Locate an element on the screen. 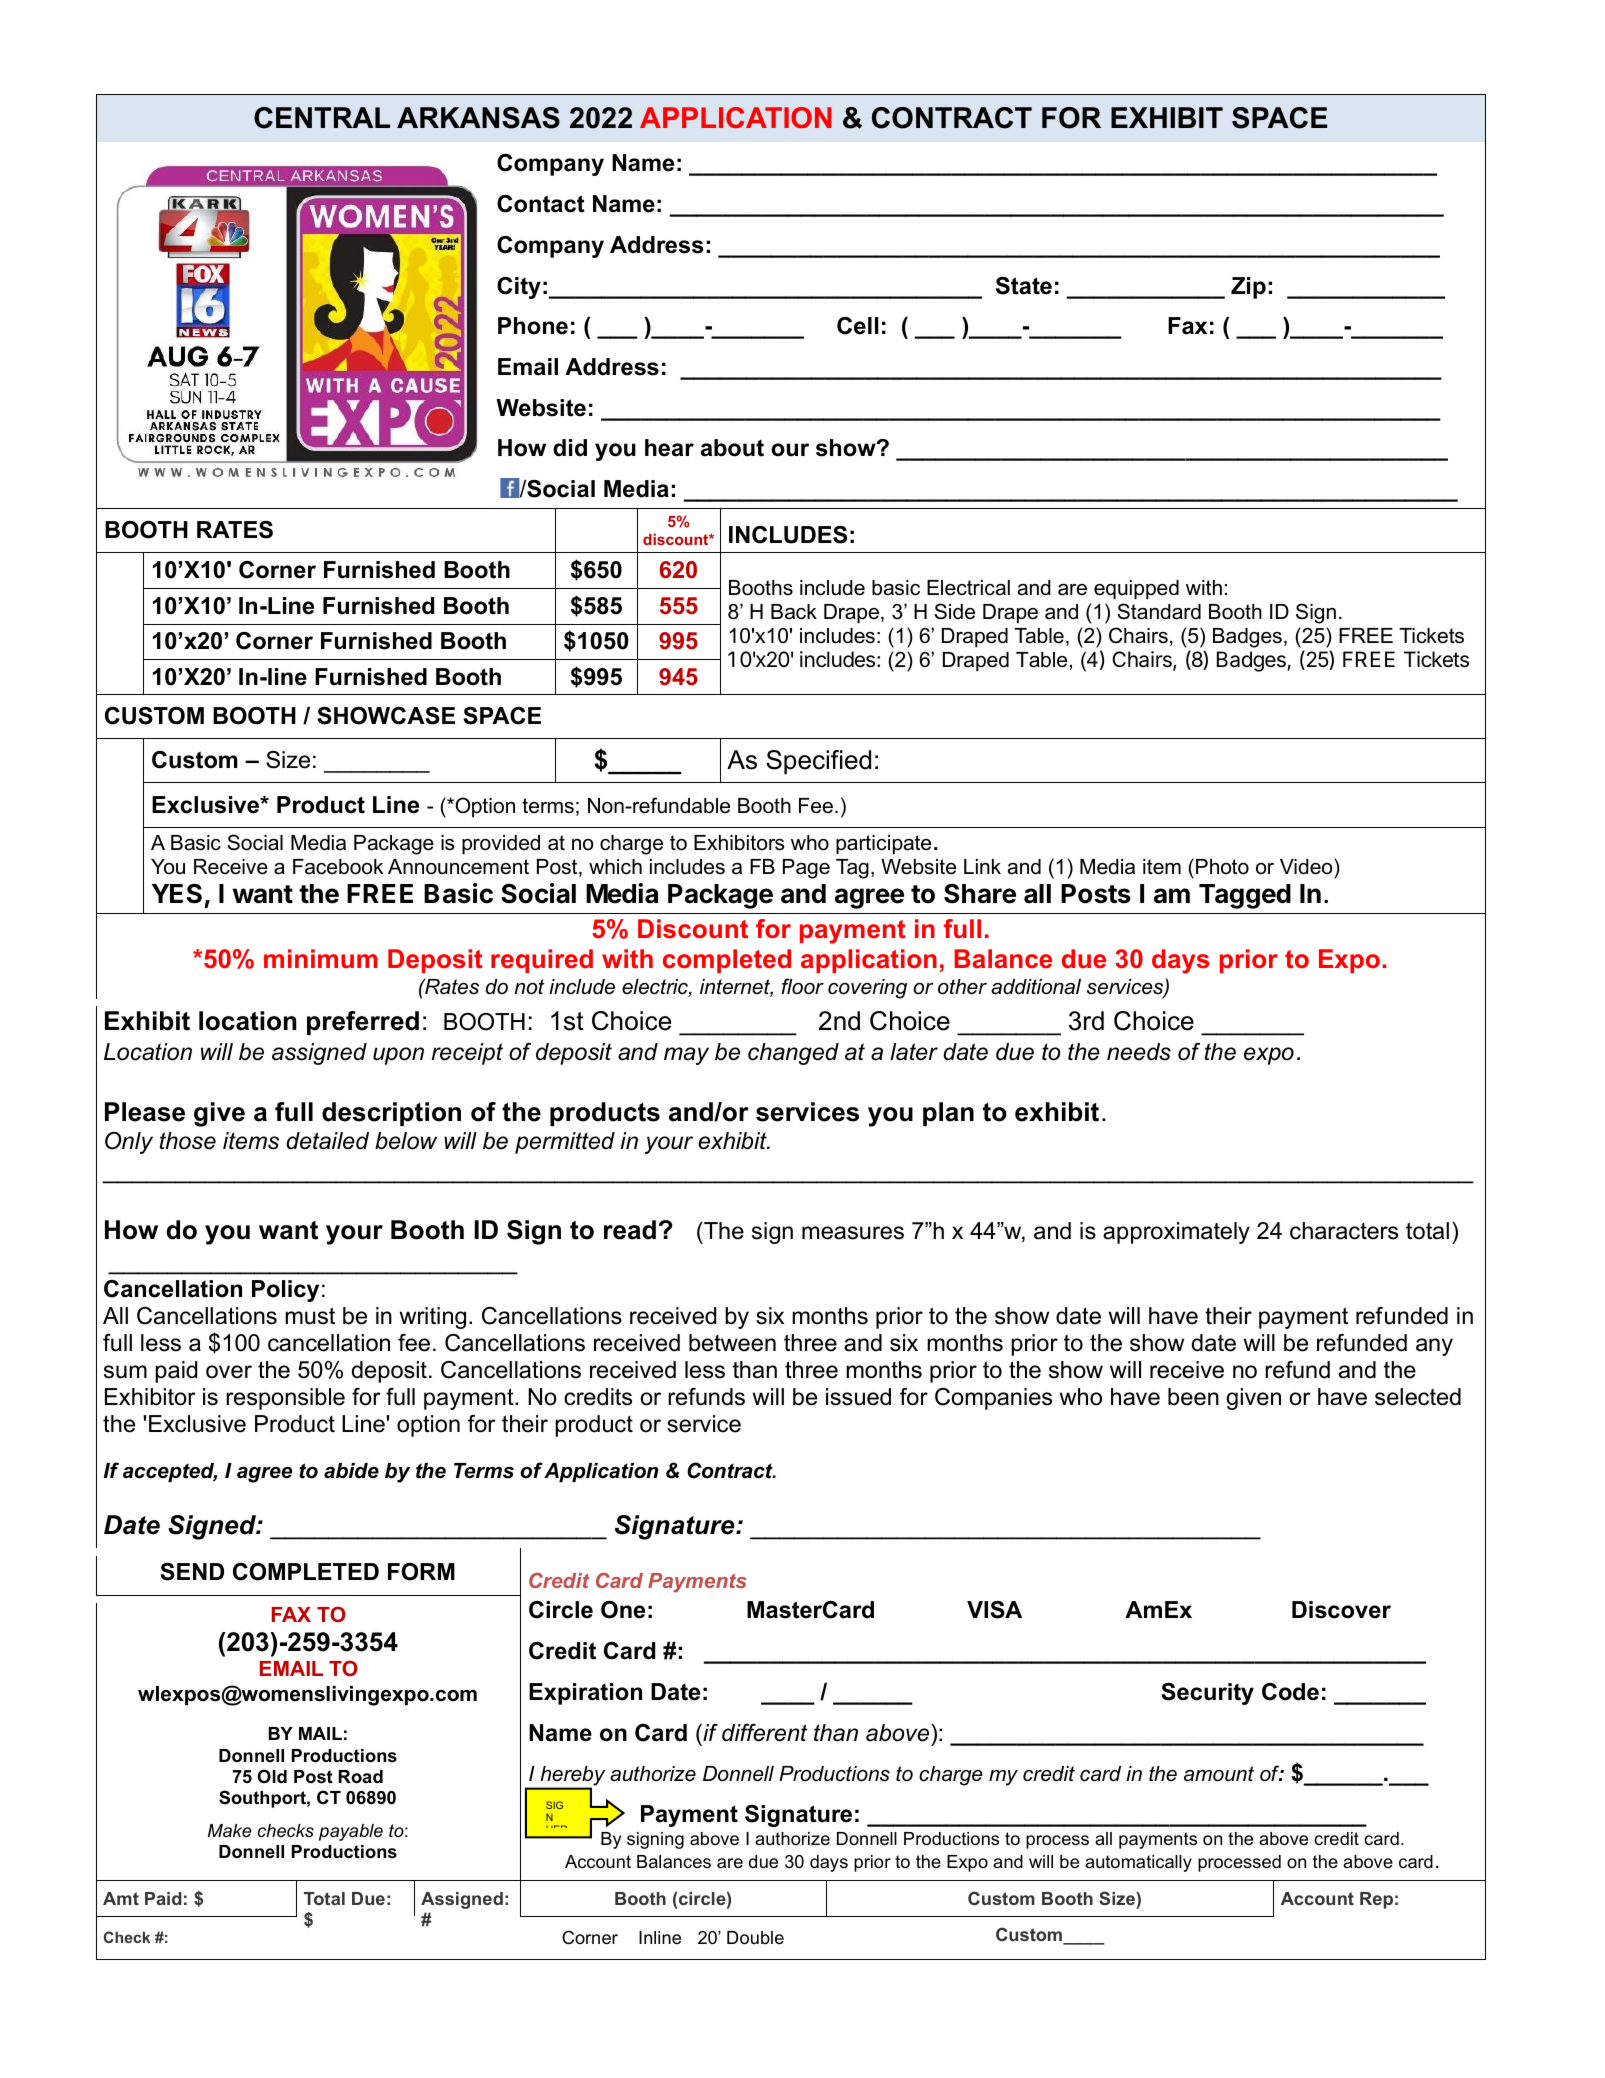  did is located at coordinates (570, 448).
